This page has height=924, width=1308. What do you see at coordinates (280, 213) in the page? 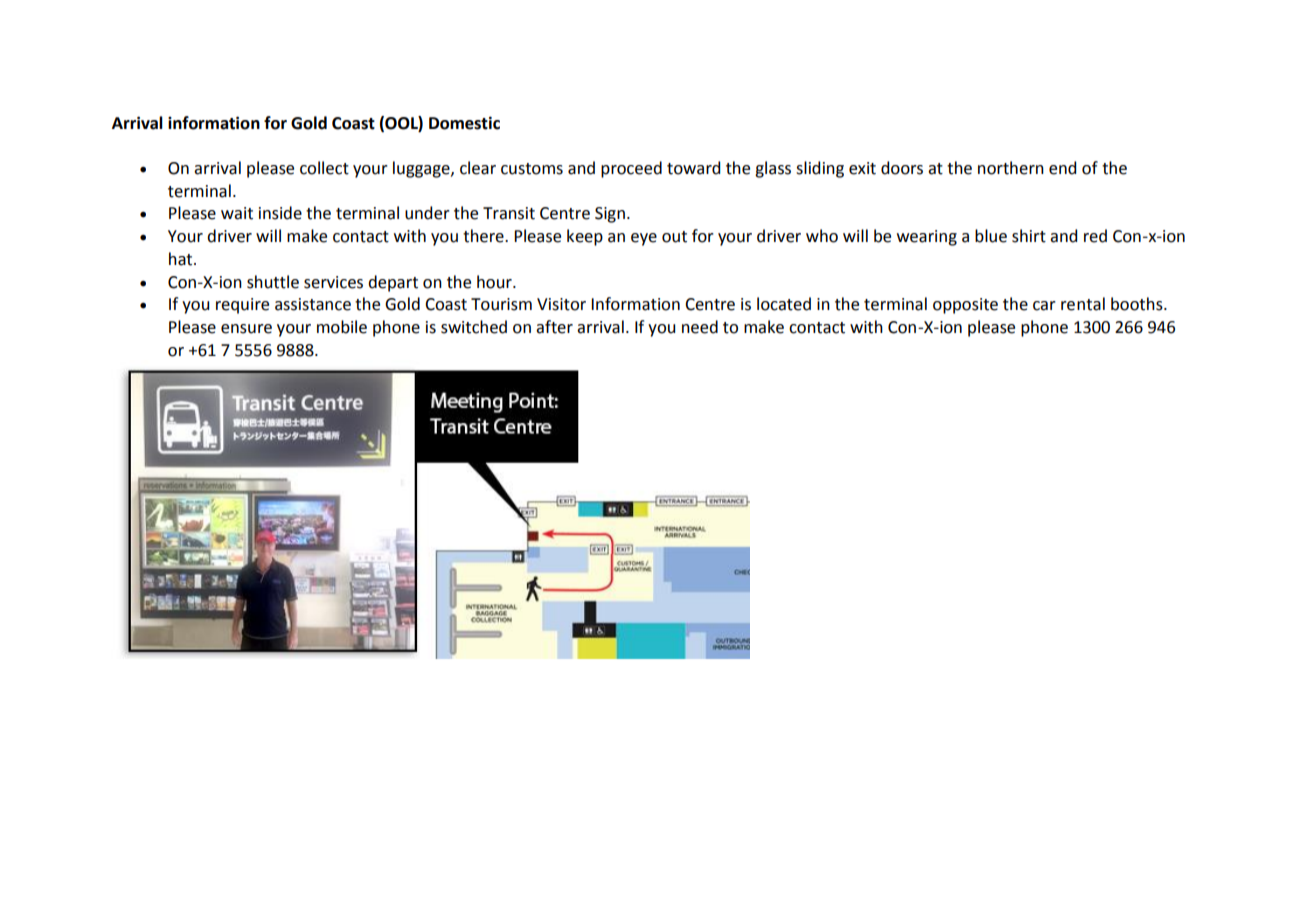
I see `inside` at bounding box center [280, 213].
